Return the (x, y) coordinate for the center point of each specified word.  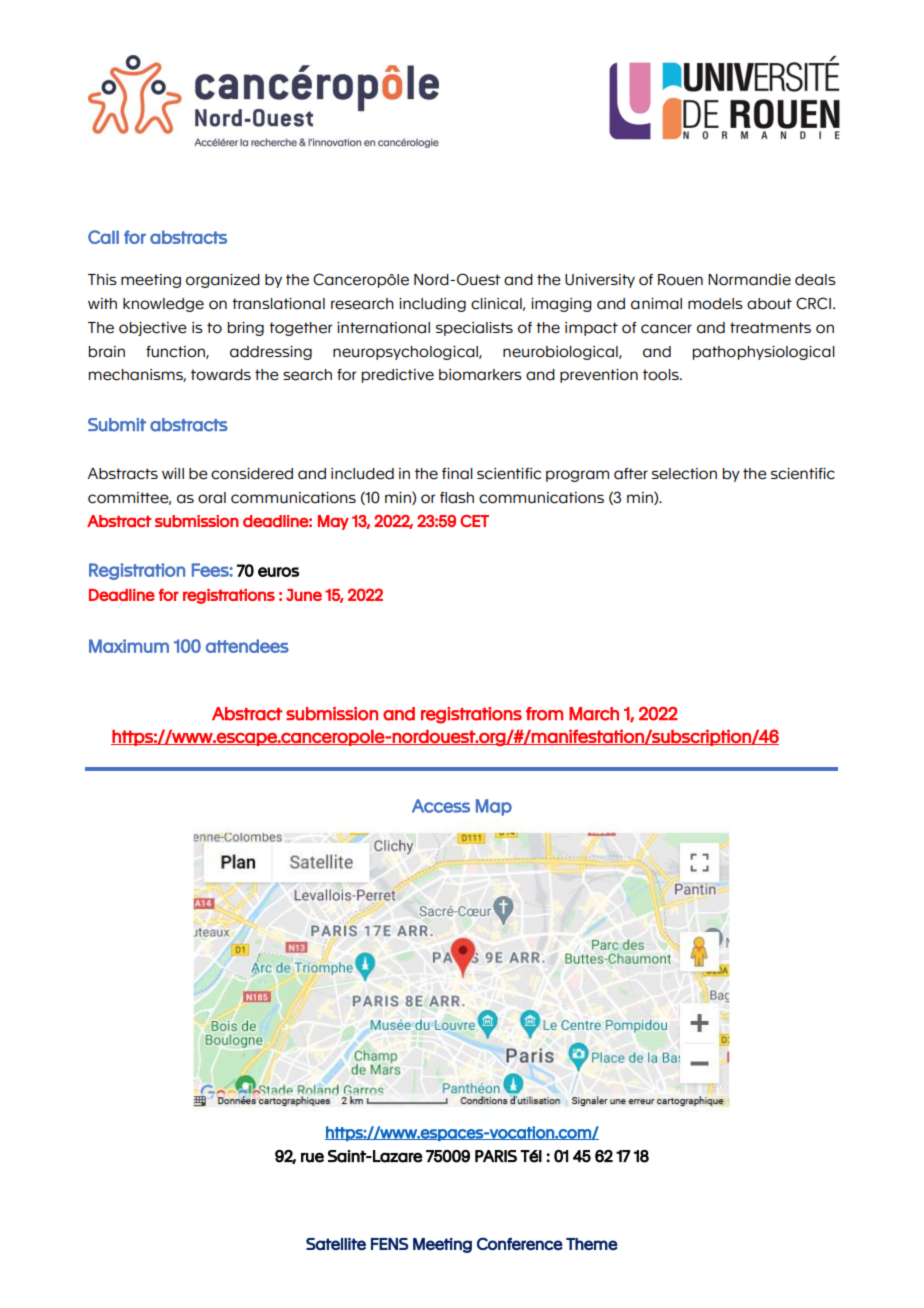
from (544, 714)
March (594, 714)
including (432, 305)
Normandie (749, 280)
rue (312, 1157)
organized (223, 281)
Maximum (129, 646)
